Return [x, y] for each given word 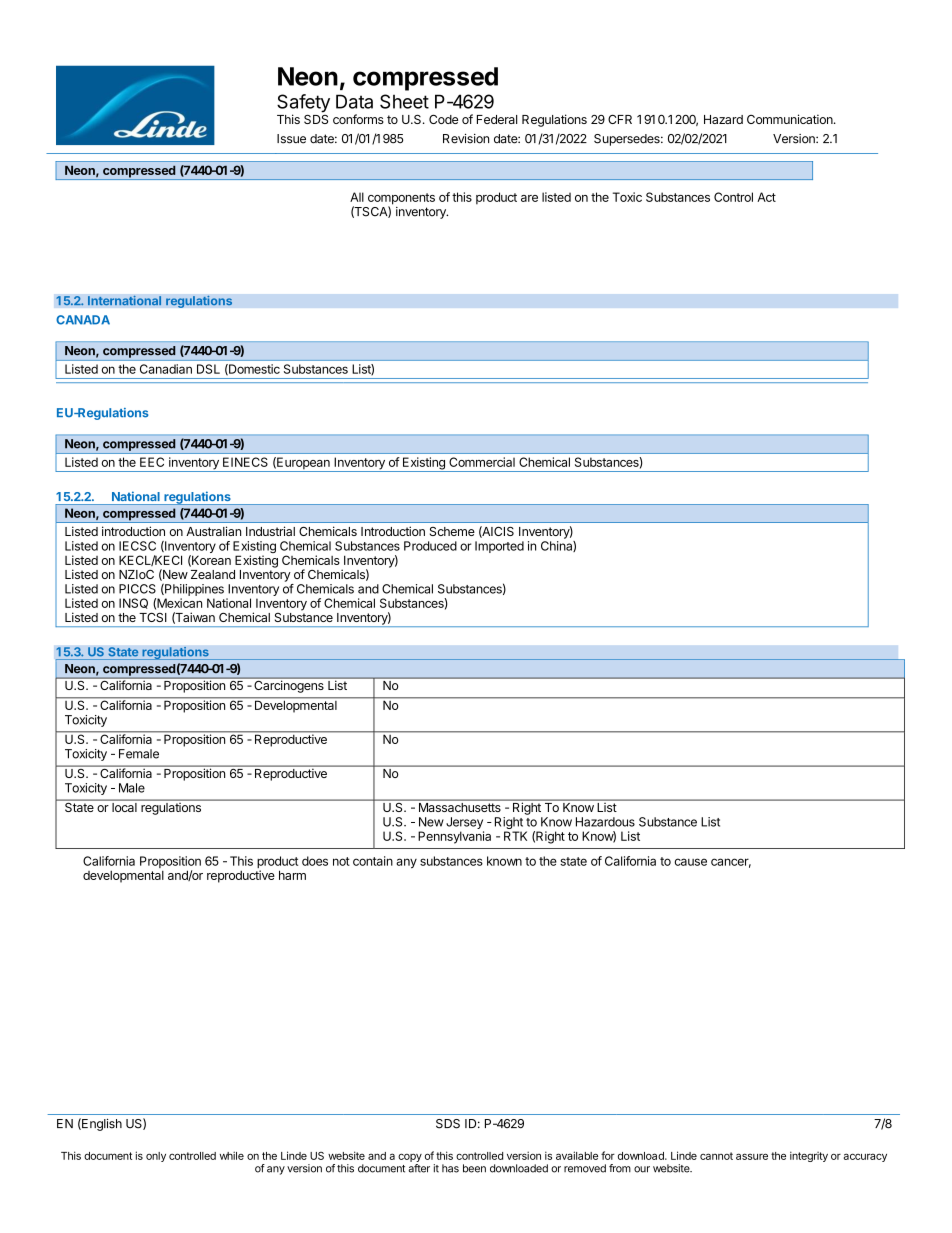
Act [766, 197]
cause [690, 862]
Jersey [465, 824]
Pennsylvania [454, 837]
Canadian [166, 369]
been [474, 1168]
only [156, 1157]
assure [752, 1156]
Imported [499, 547]
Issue [291, 139]
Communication [791, 119]
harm [292, 875]
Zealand [213, 574]
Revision [466, 139]
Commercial [482, 462]
